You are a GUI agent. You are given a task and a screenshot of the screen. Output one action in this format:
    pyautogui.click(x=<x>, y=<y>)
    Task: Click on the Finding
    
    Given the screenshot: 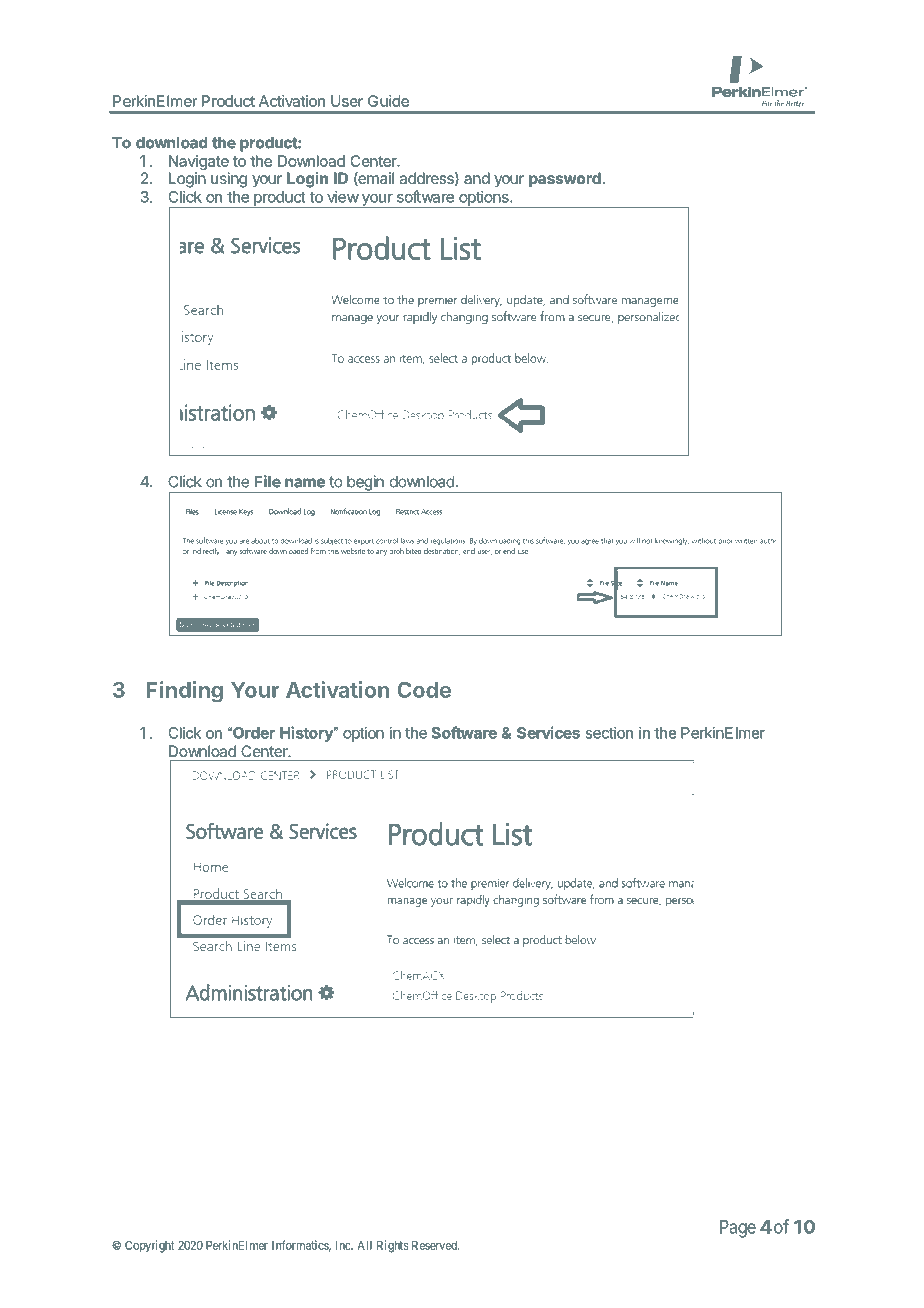 What is the action you would take?
    pyautogui.click(x=185, y=692)
